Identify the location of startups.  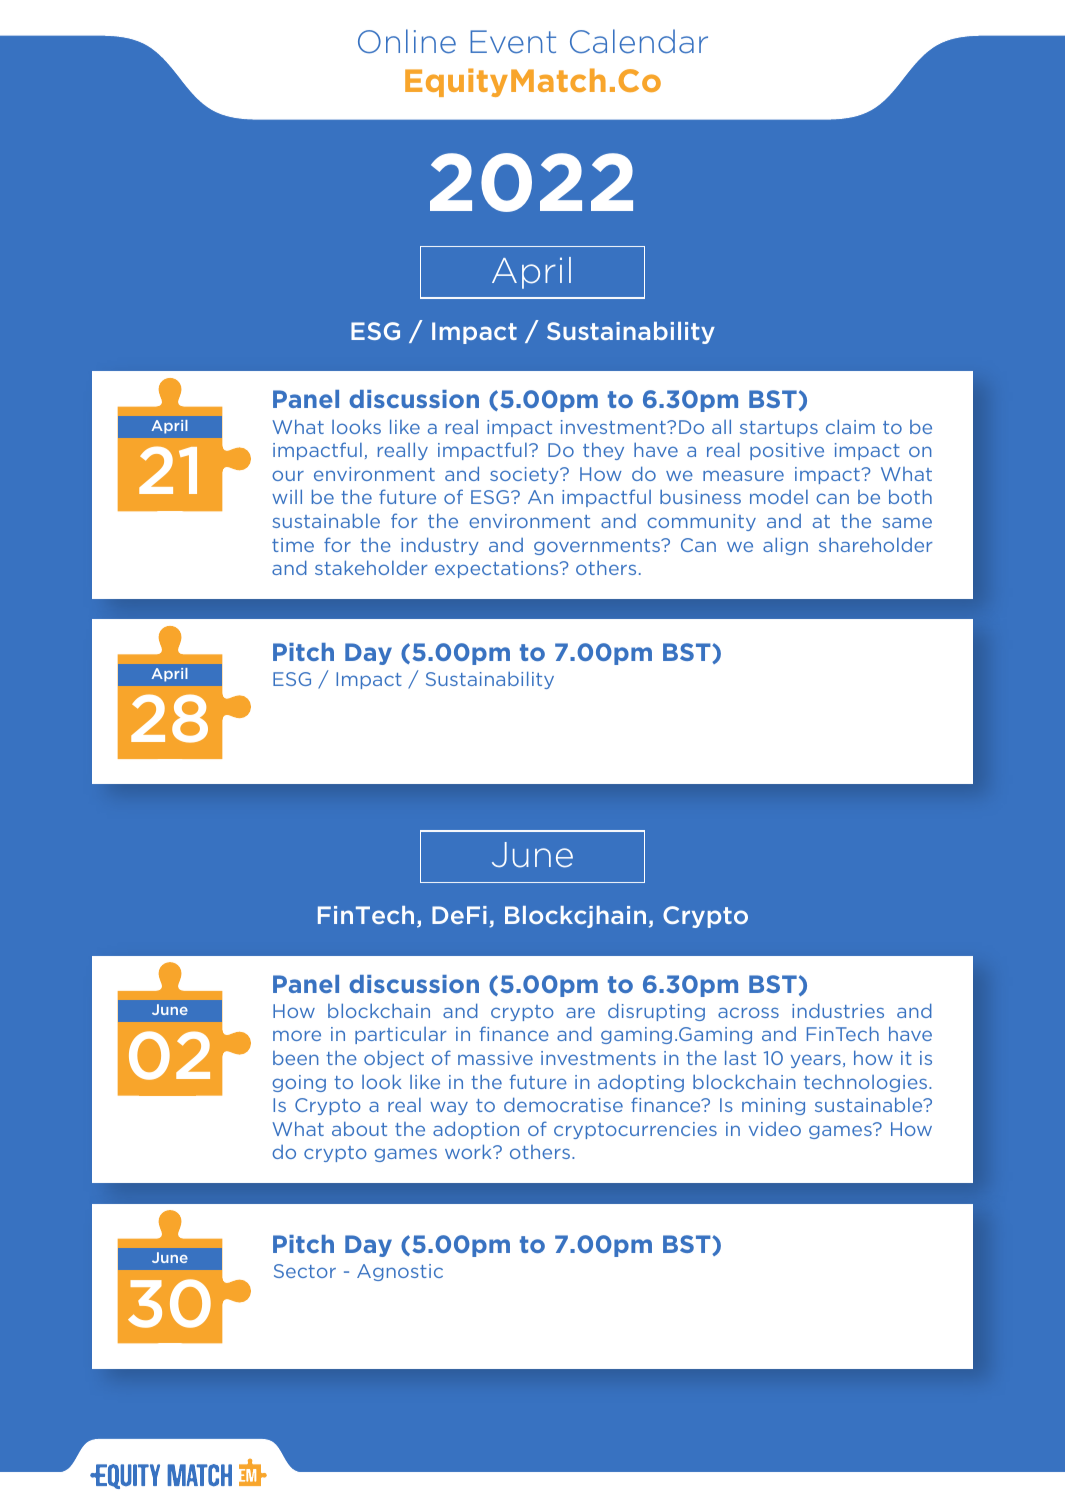
(779, 429).
